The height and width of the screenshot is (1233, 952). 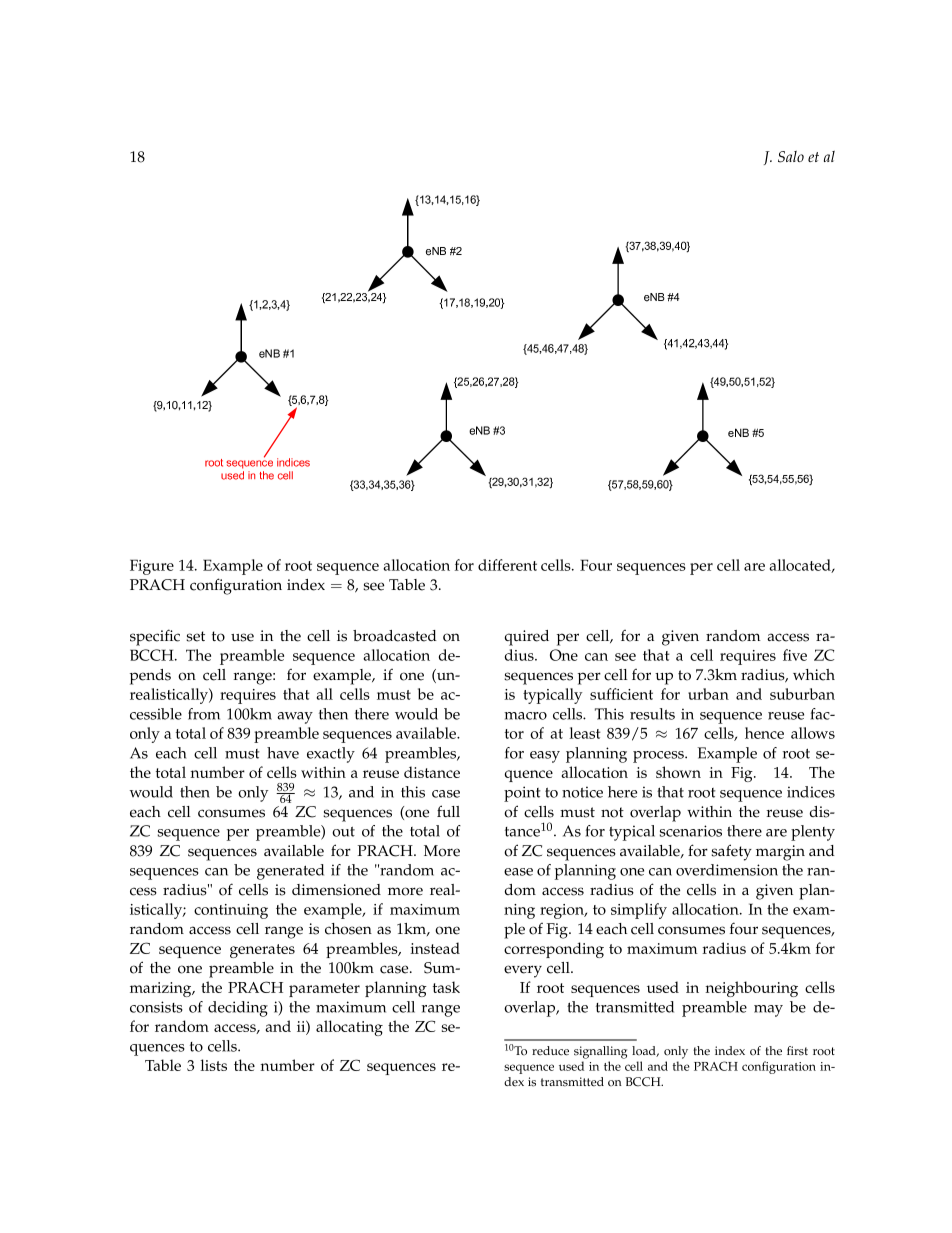 I want to click on signalling, so click(x=600, y=1052).
